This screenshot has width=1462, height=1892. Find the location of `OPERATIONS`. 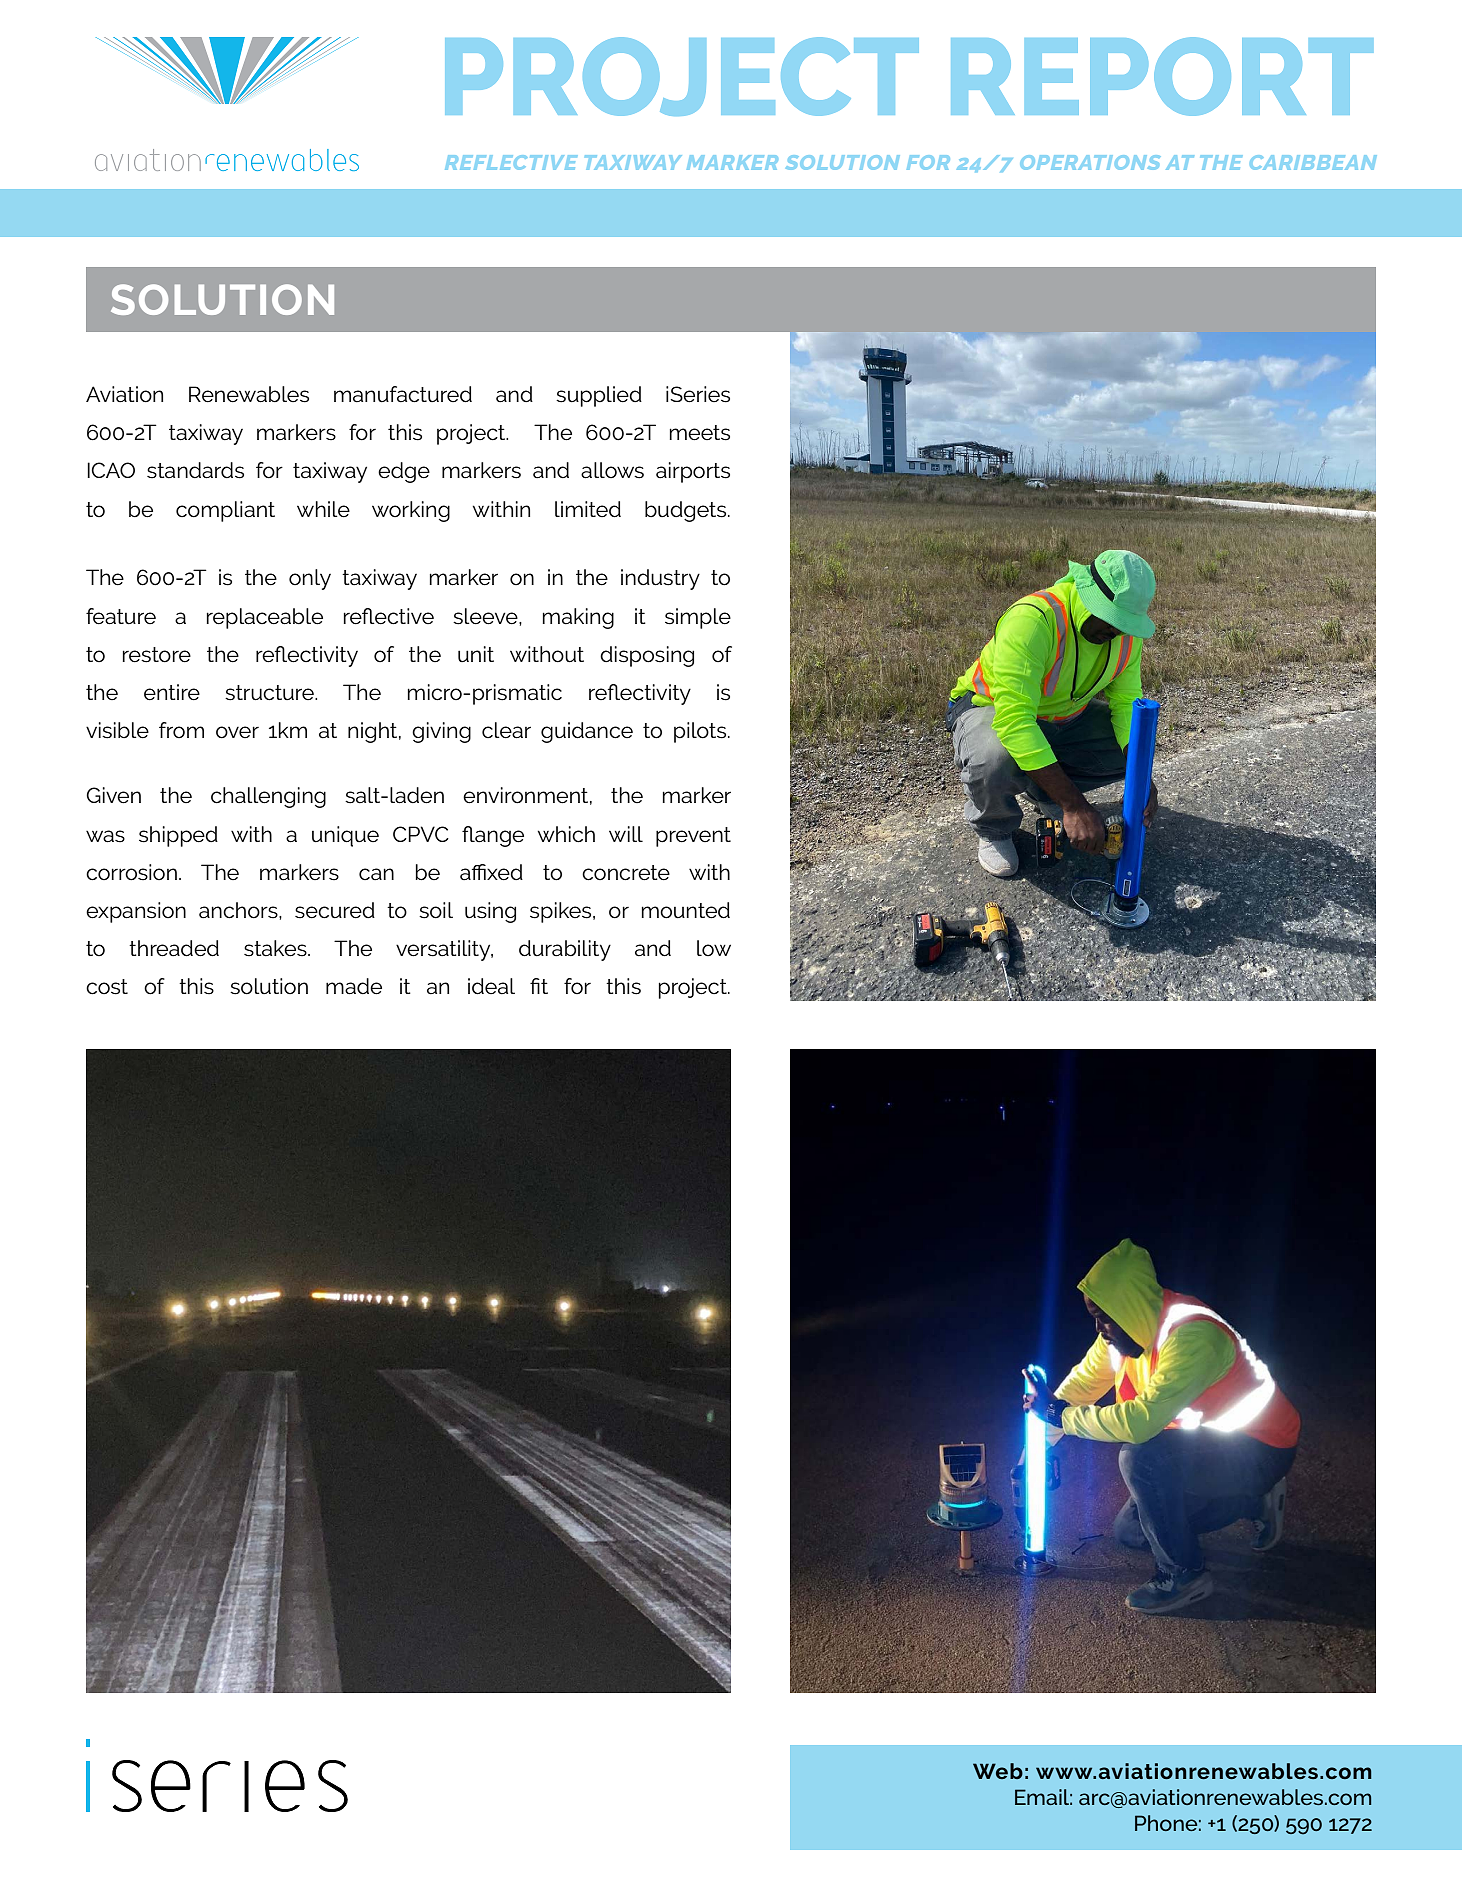

OPERATIONS is located at coordinates (1090, 162).
